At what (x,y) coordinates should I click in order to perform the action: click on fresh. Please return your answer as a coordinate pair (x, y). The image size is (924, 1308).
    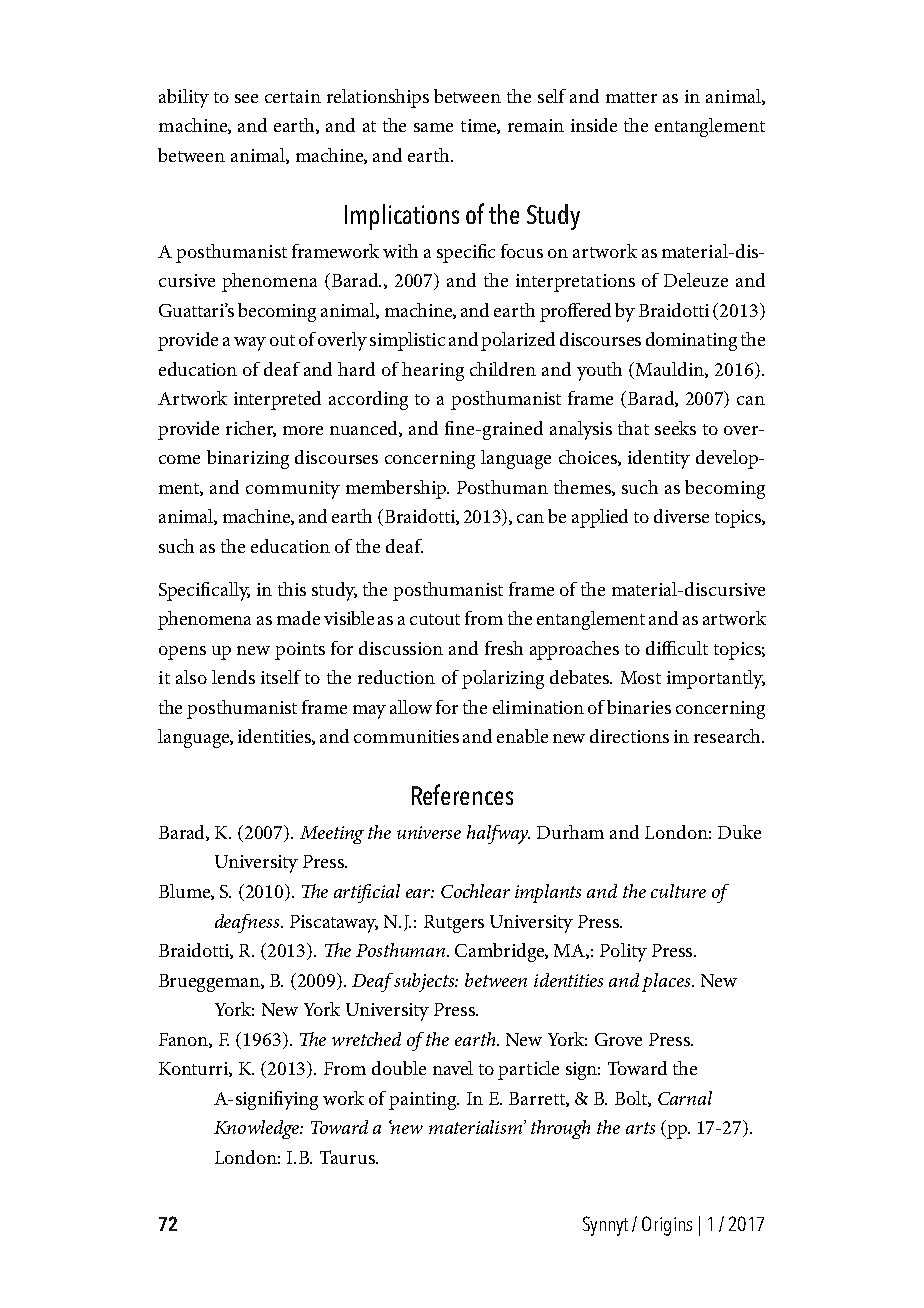
    Looking at the image, I should click on (504, 648).
